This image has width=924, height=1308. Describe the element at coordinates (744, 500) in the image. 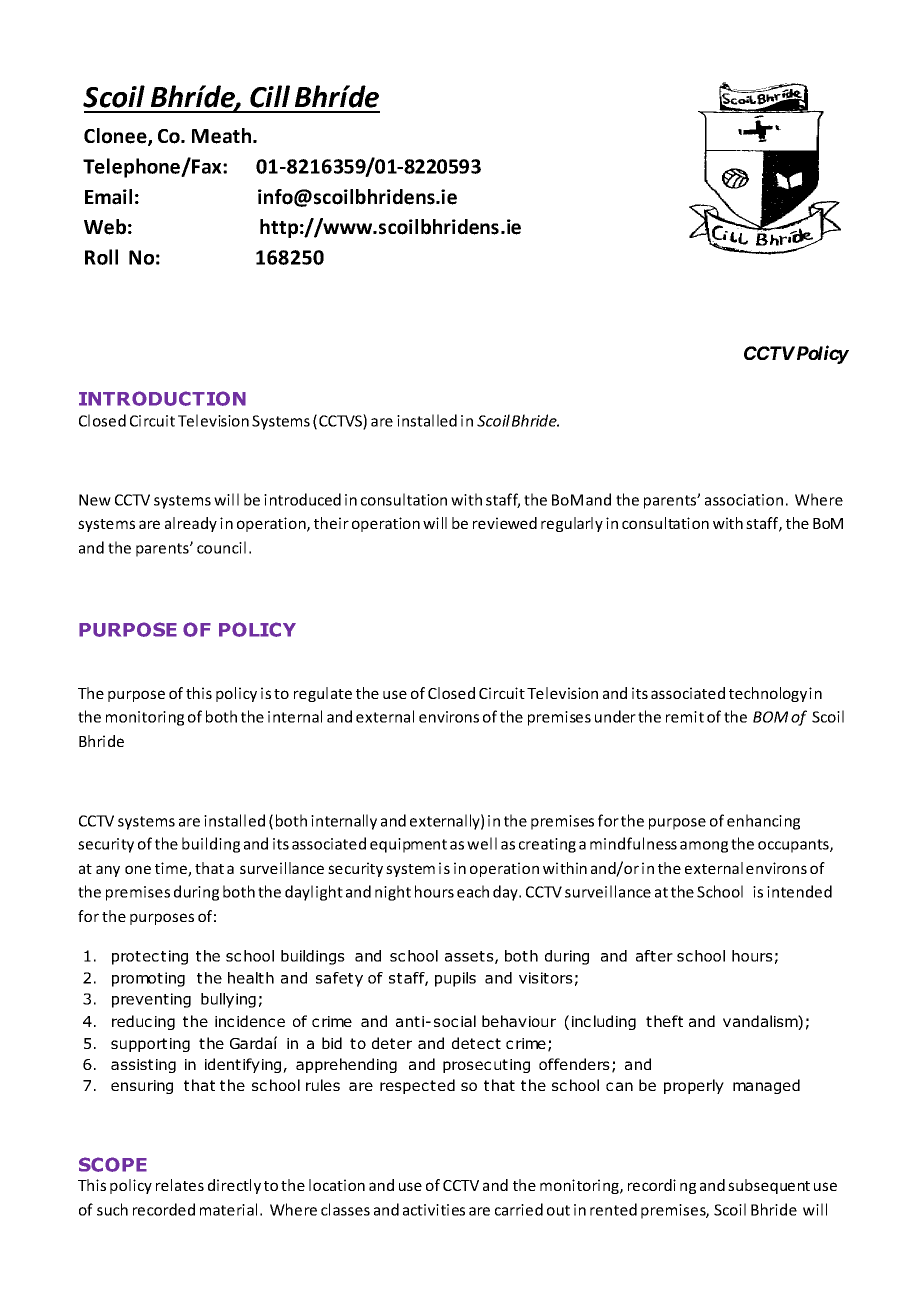

I see `association` at that location.
